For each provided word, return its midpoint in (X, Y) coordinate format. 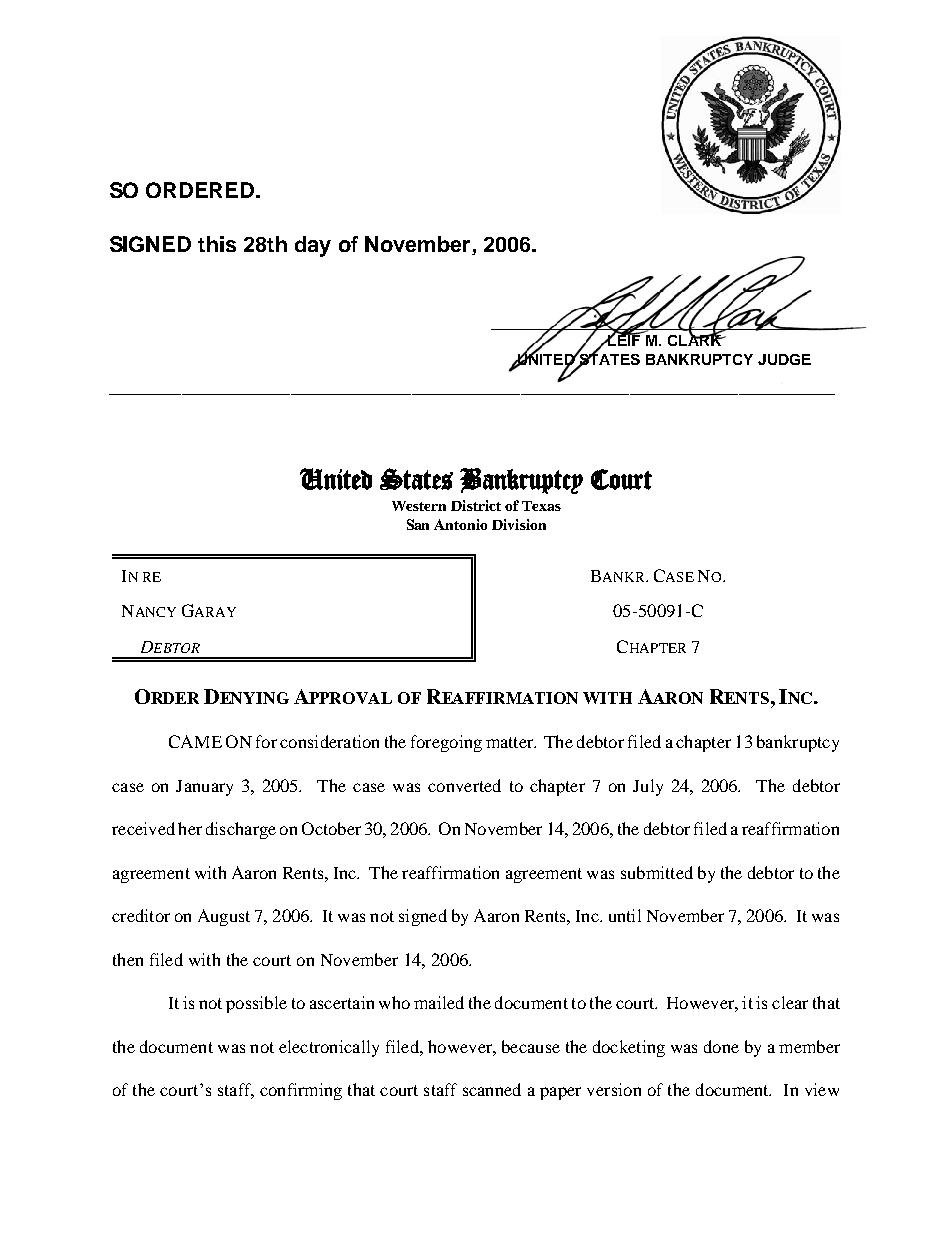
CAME (195, 741)
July (648, 787)
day (313, 246)
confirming (301, 1091)
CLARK (696, 339)
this (217, 244)
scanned (492, 1089)
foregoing (446, 743)
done (721, 1046)
